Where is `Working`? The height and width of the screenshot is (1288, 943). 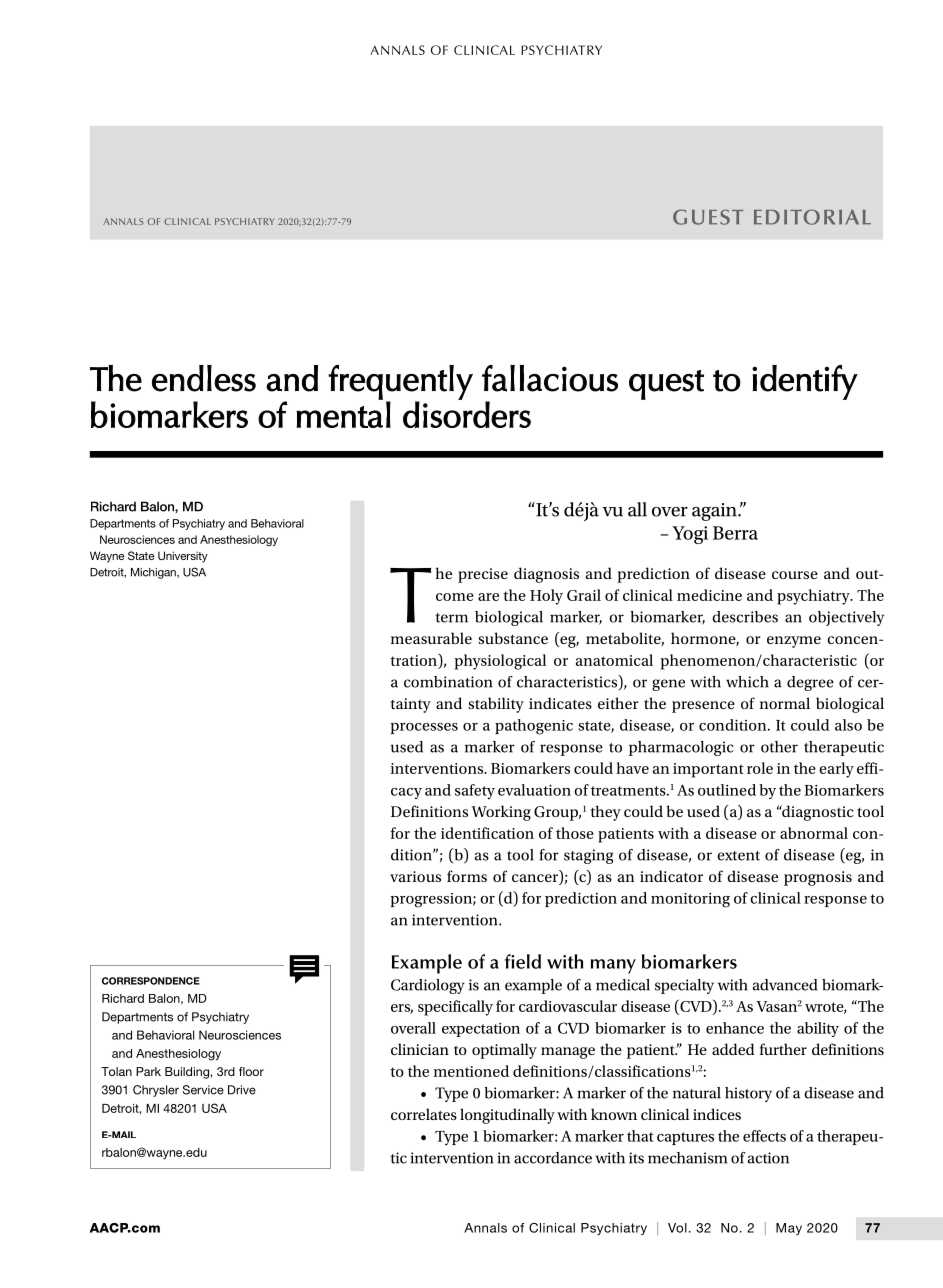 Working is located at coordinates (501, 813).
